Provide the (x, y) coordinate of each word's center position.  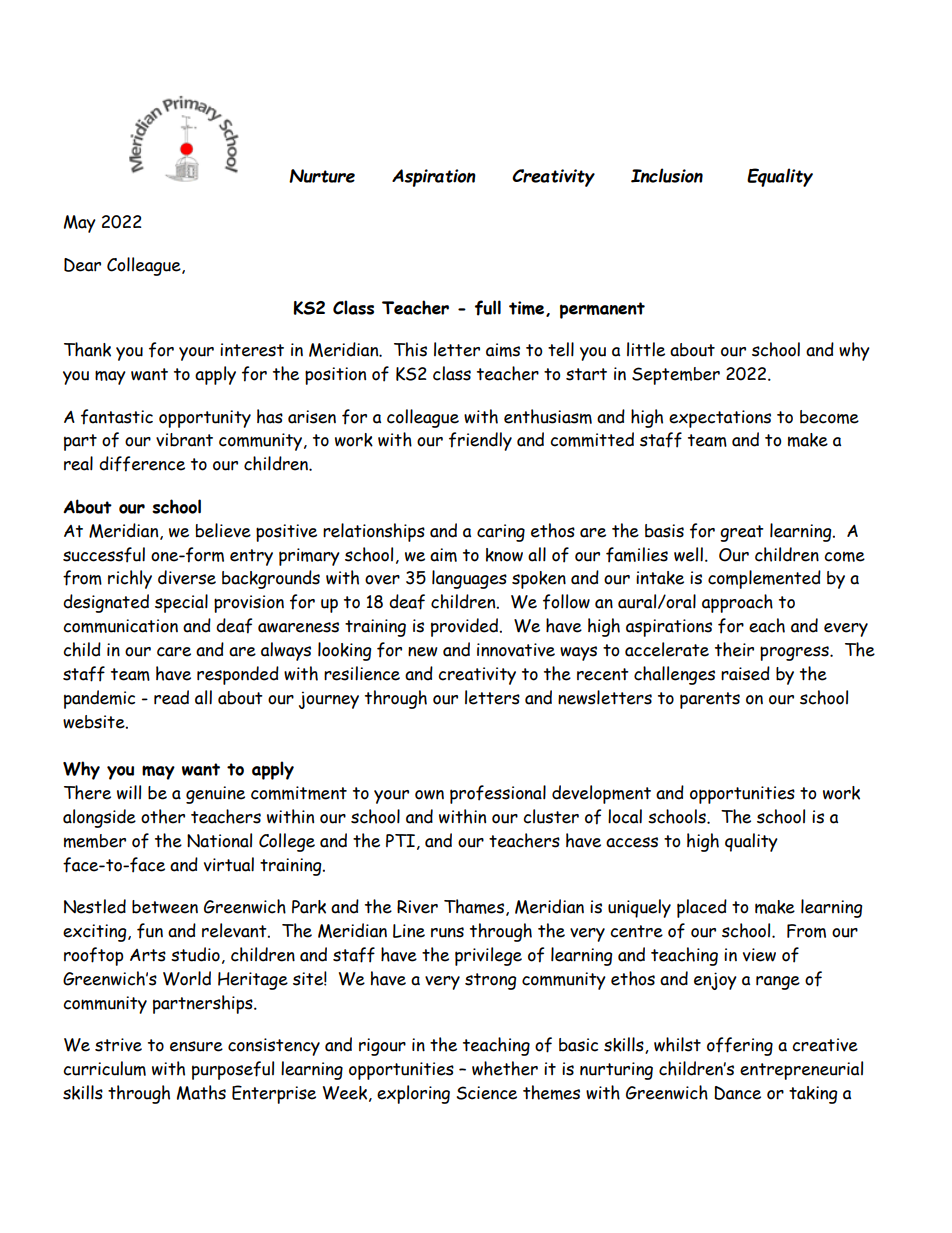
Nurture (322, 176)
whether (505, 1068)
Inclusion (667, 175)
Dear (82, 265)
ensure (196, 1046)
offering (740, 1046)
